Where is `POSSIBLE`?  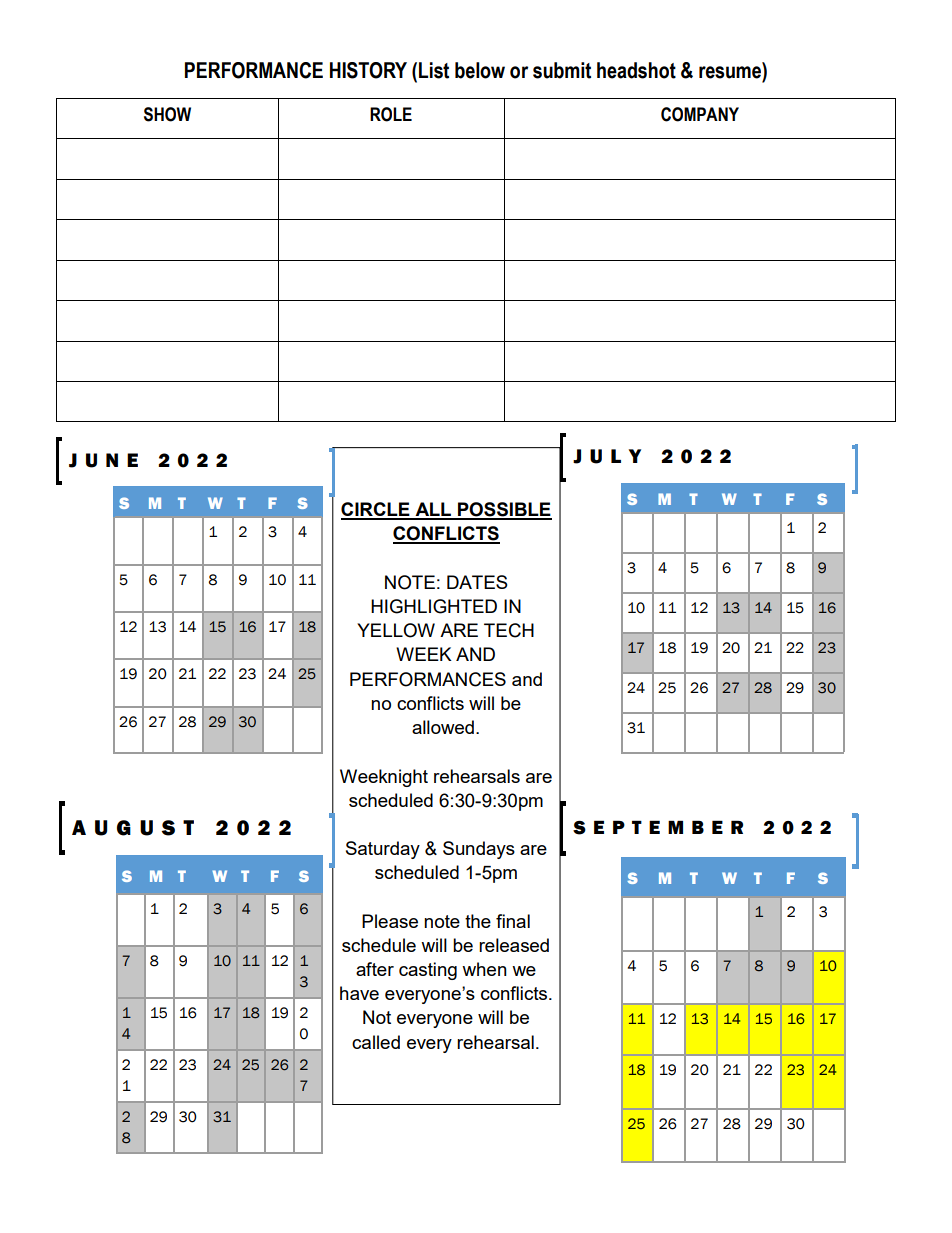
POSSIBLE is located at coordinates (504, 510).
